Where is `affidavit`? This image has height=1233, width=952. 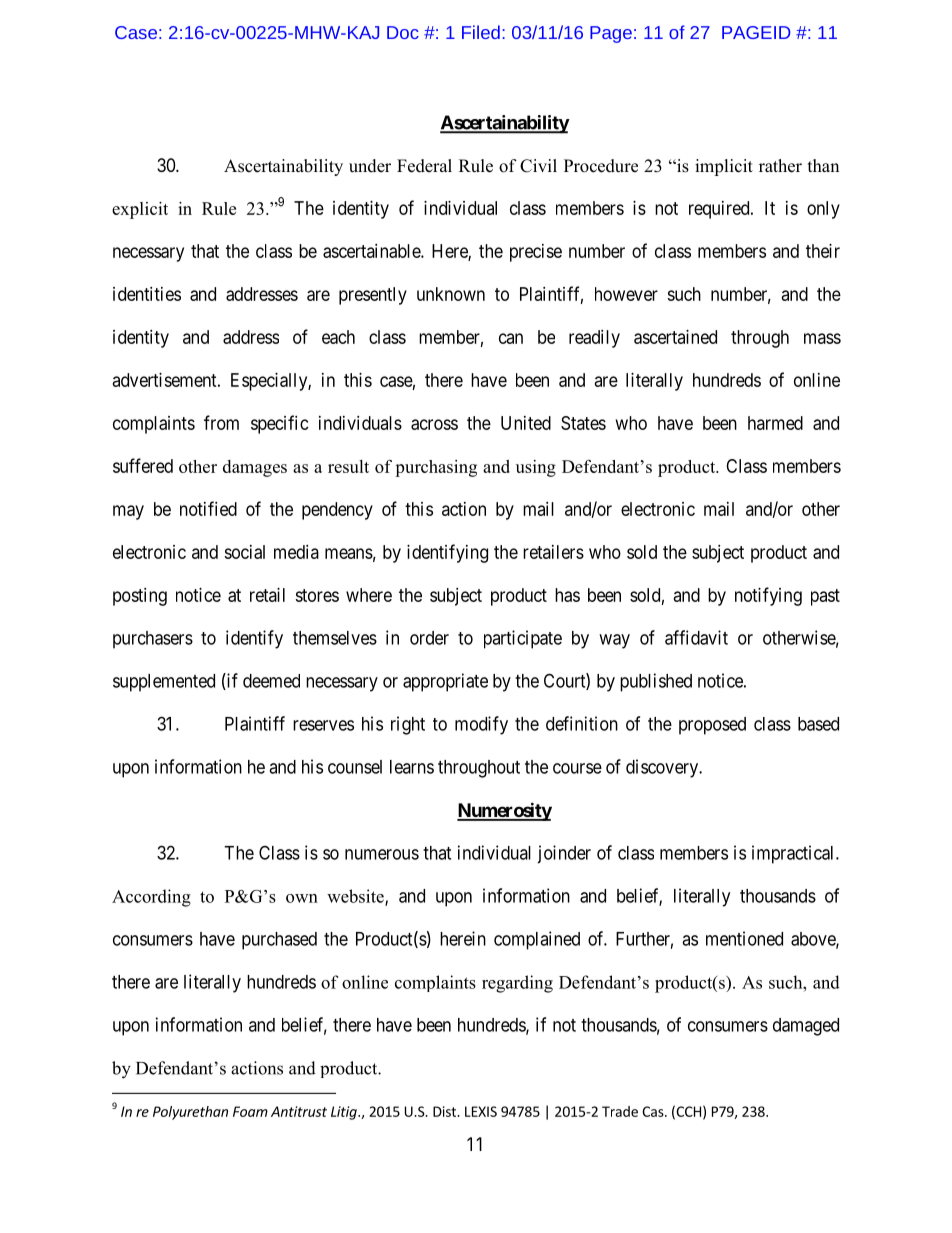
affidavit is located at coordinates (696, 637).
